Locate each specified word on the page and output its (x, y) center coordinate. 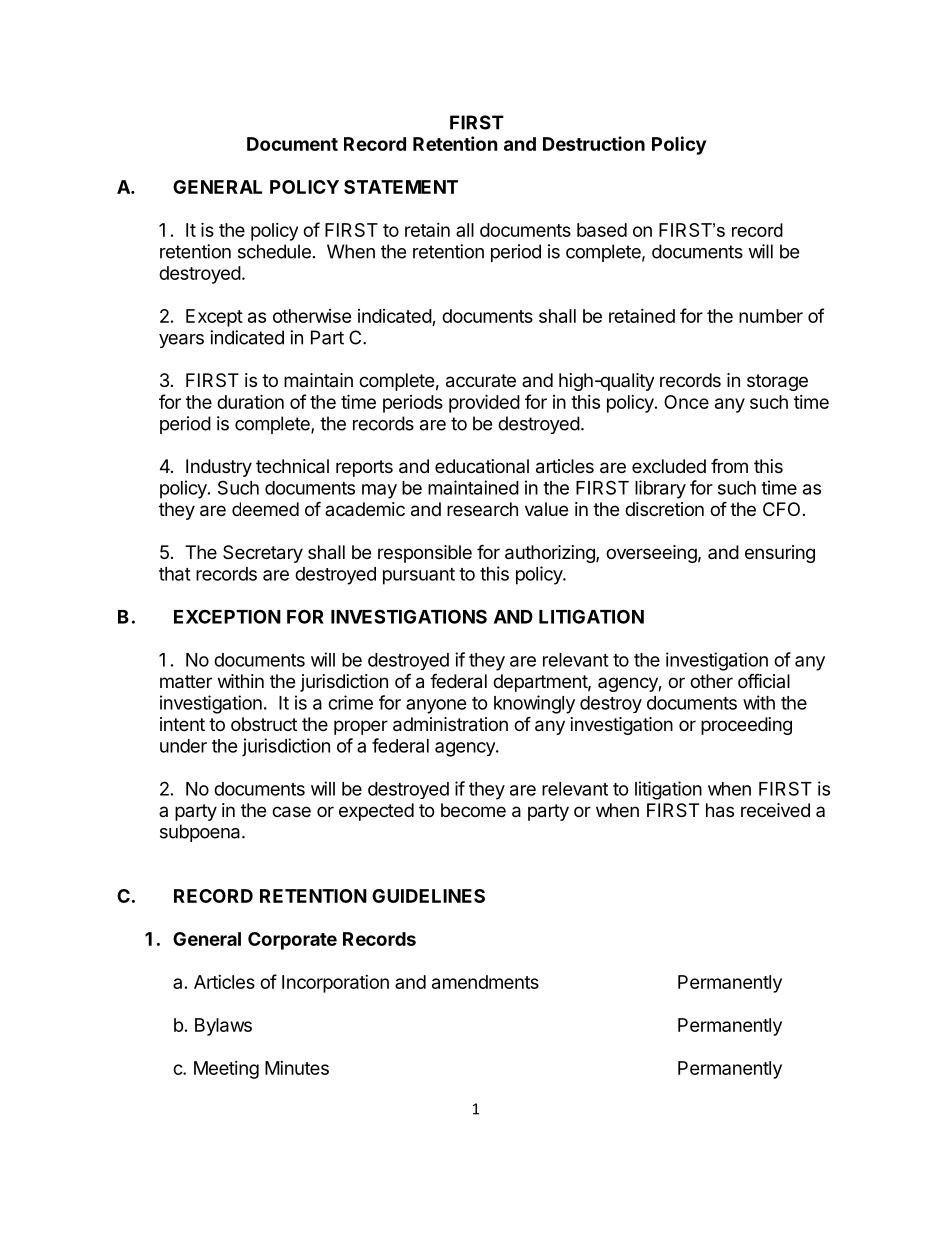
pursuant (419, 576)
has (720, 810)
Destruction (594, 143)
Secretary (263, 554)
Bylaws (223, 1027)
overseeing (651, 554)
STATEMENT (401, 187)
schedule (274, 251)
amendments (485, 982)
